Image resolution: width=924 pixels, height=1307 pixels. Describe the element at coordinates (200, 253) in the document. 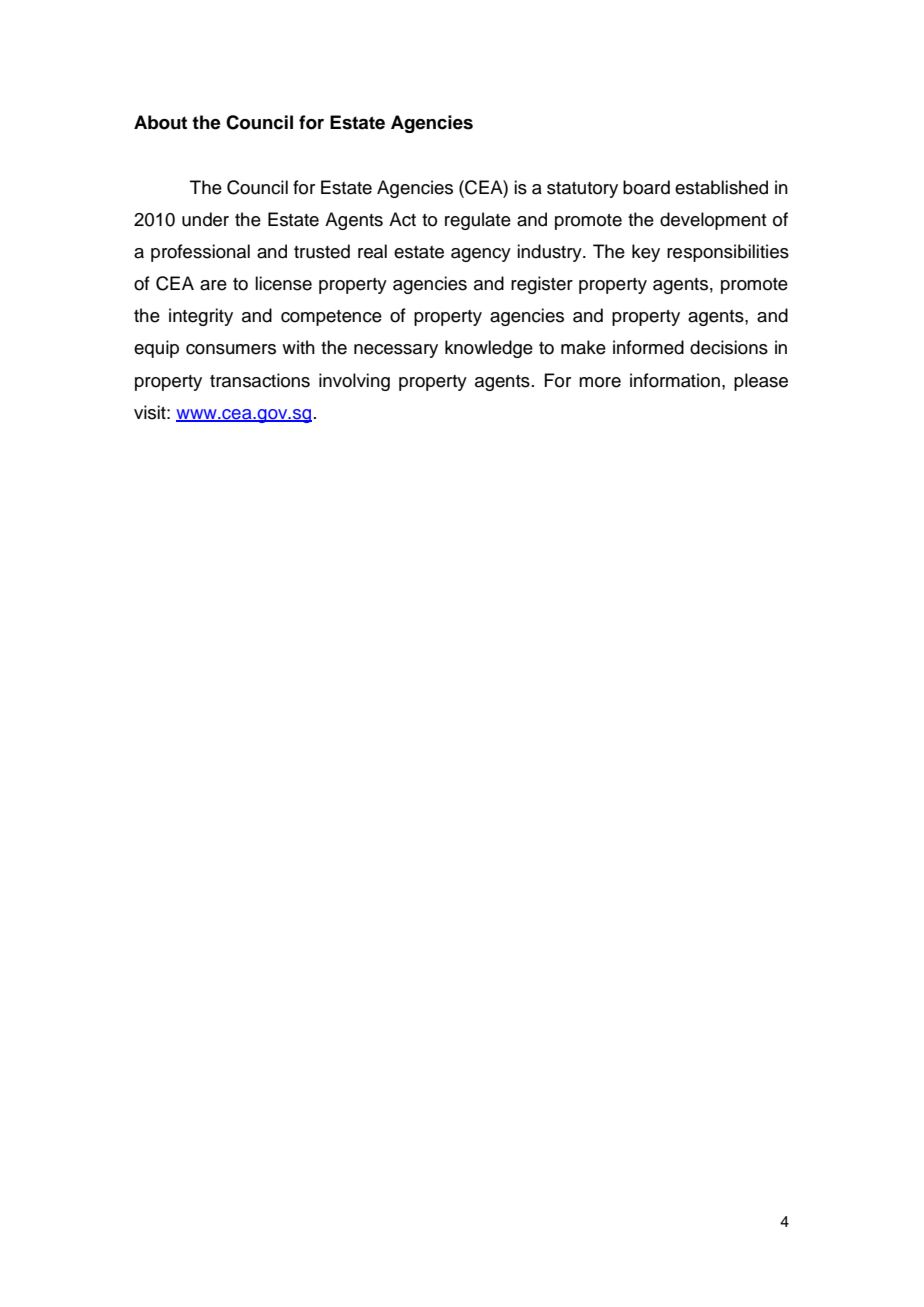

I see `professional` at that location.
